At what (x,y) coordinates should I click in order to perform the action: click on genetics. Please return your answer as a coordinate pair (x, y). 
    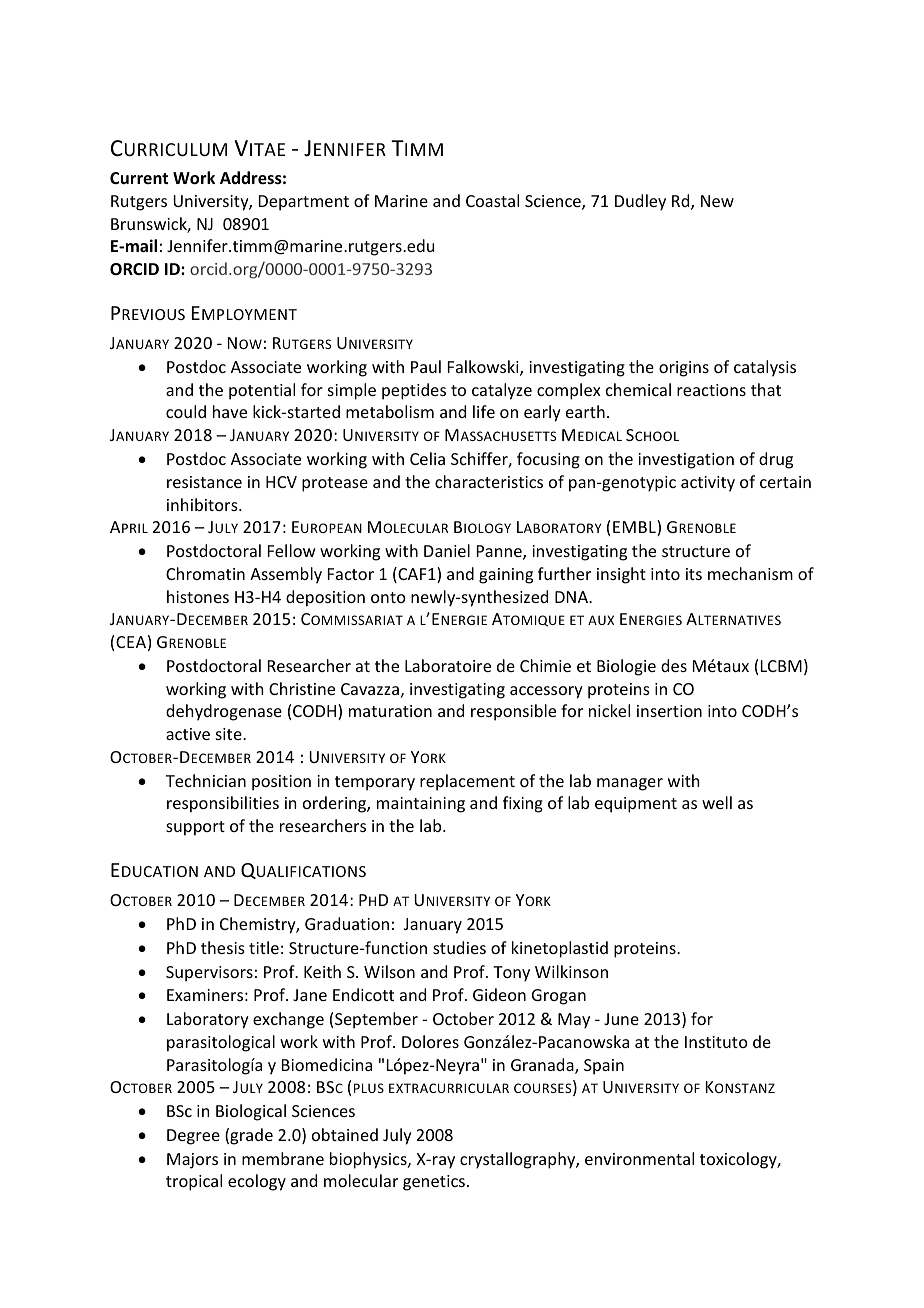
    Looking at the image, I should click on (434, 1183).
